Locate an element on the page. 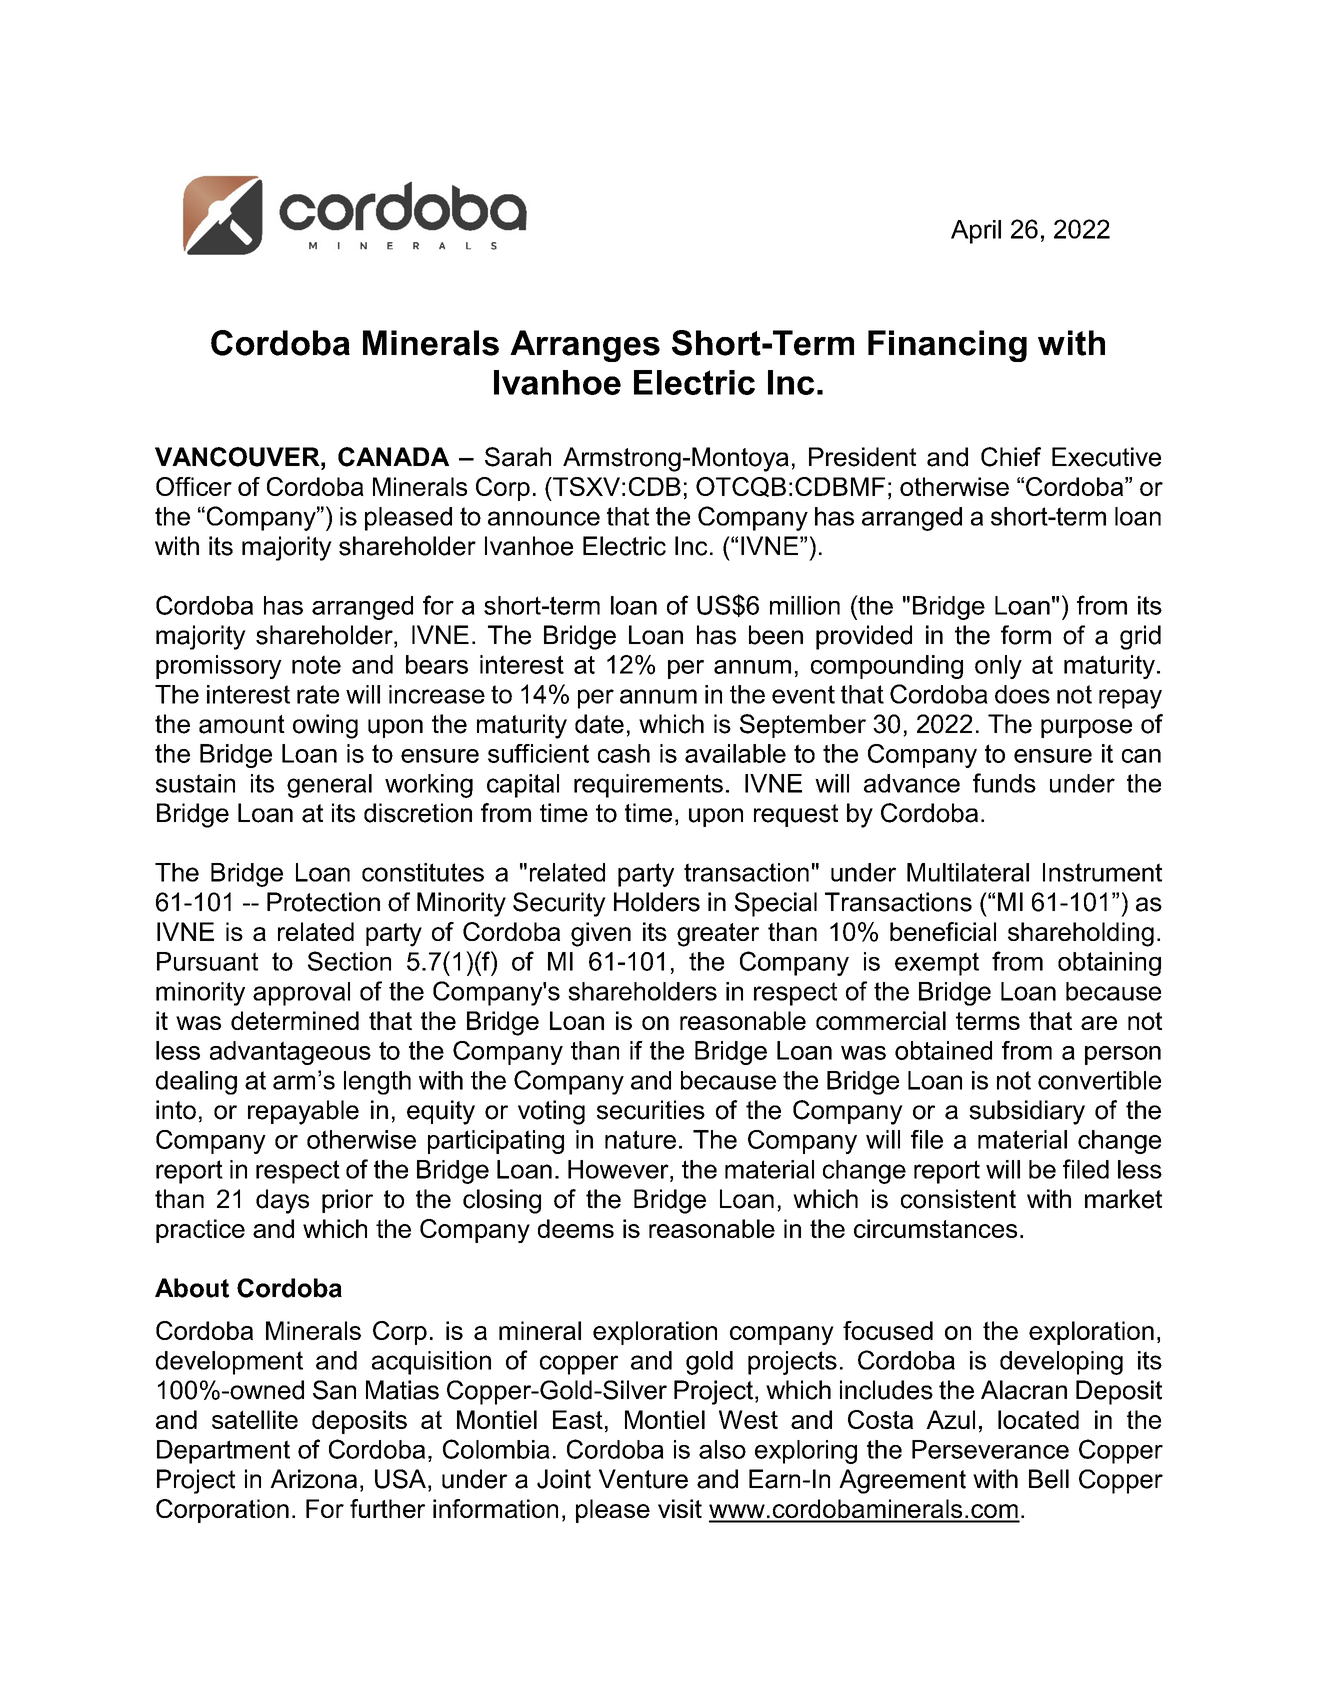 The height and width of the page is (1704, 1317). Arranges is located at coordinates (585, 346).
